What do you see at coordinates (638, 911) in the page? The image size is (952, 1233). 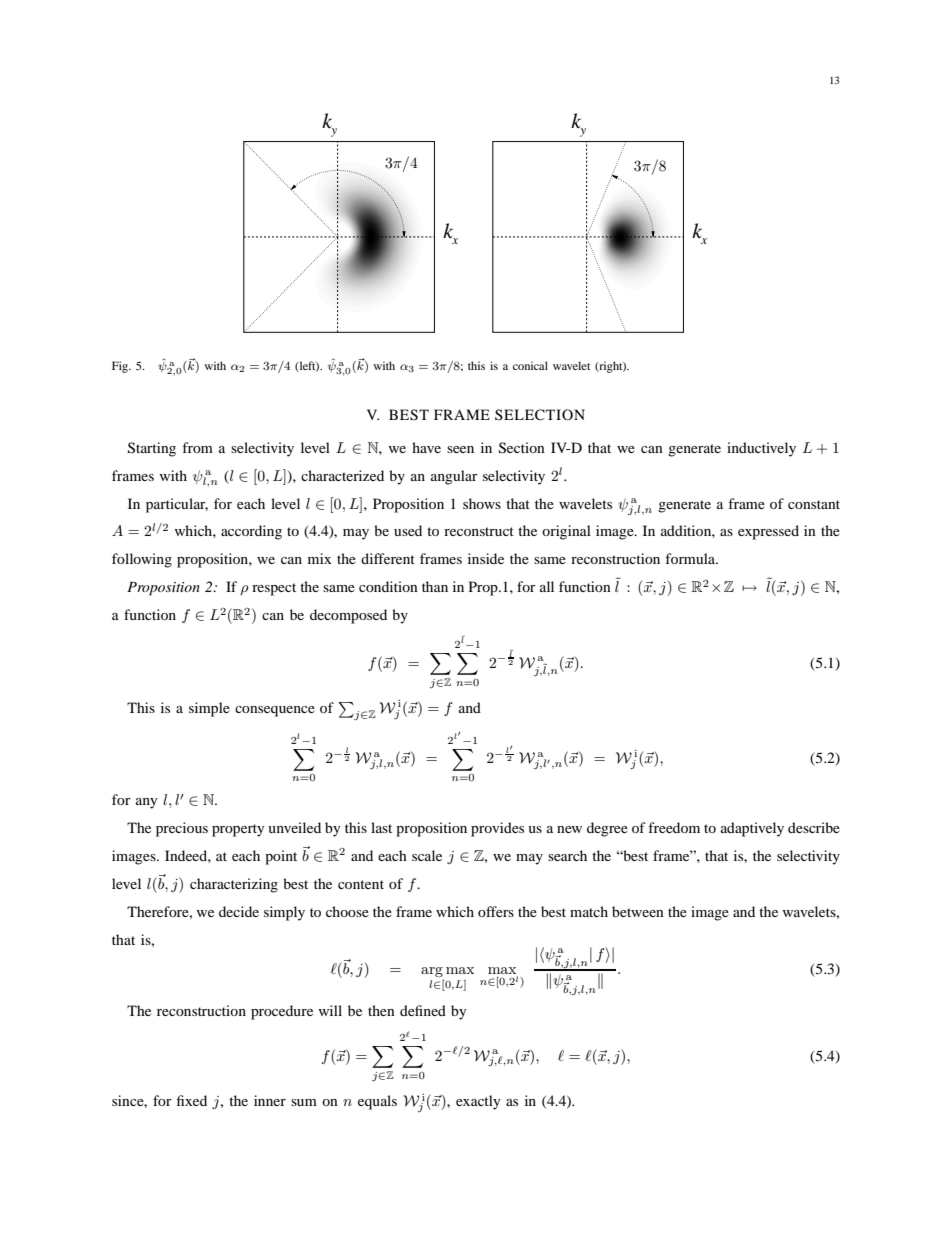 I see `between` at bounding box center [638, 911].
